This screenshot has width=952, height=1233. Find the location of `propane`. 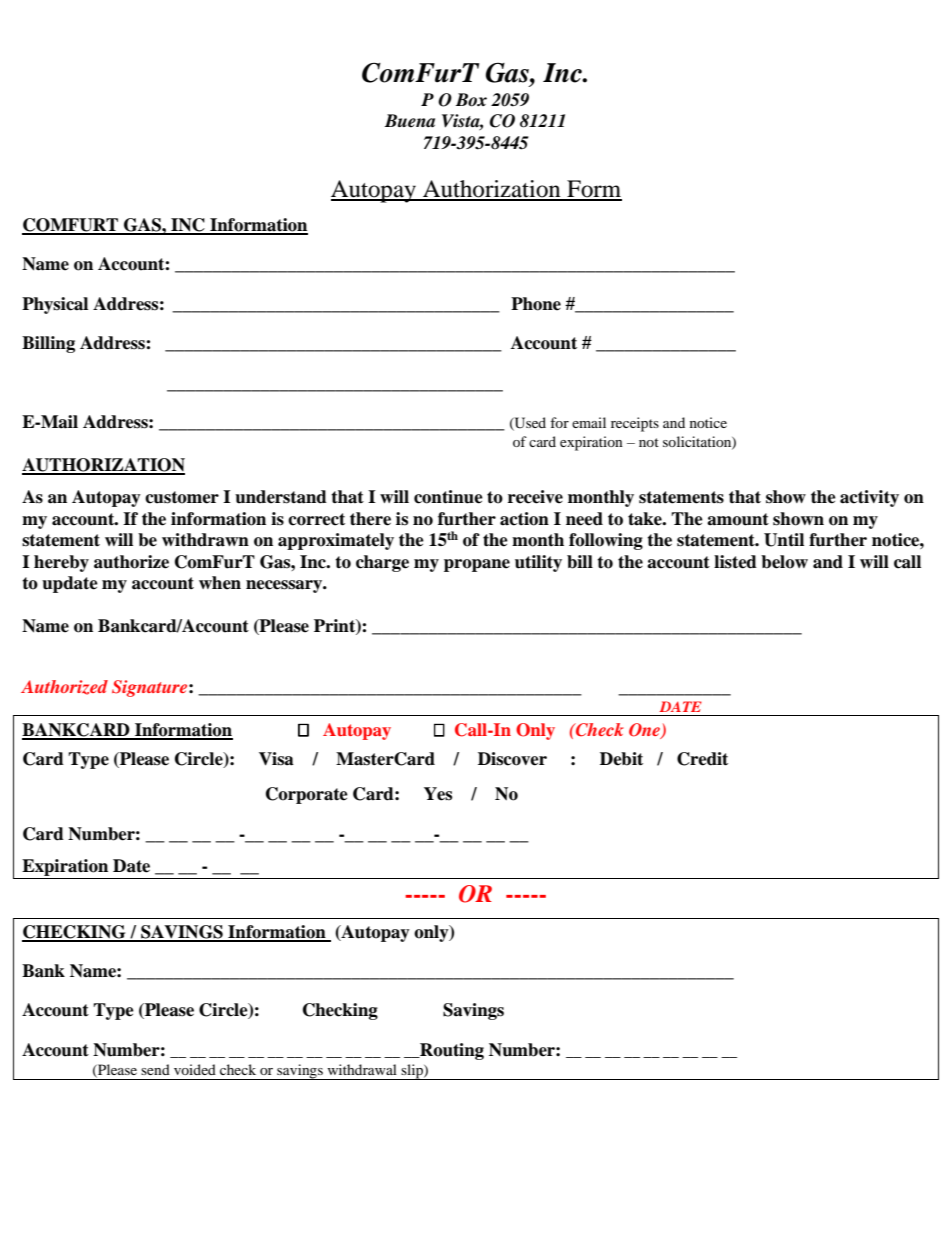

propane is located at coordinates (477, 565).
